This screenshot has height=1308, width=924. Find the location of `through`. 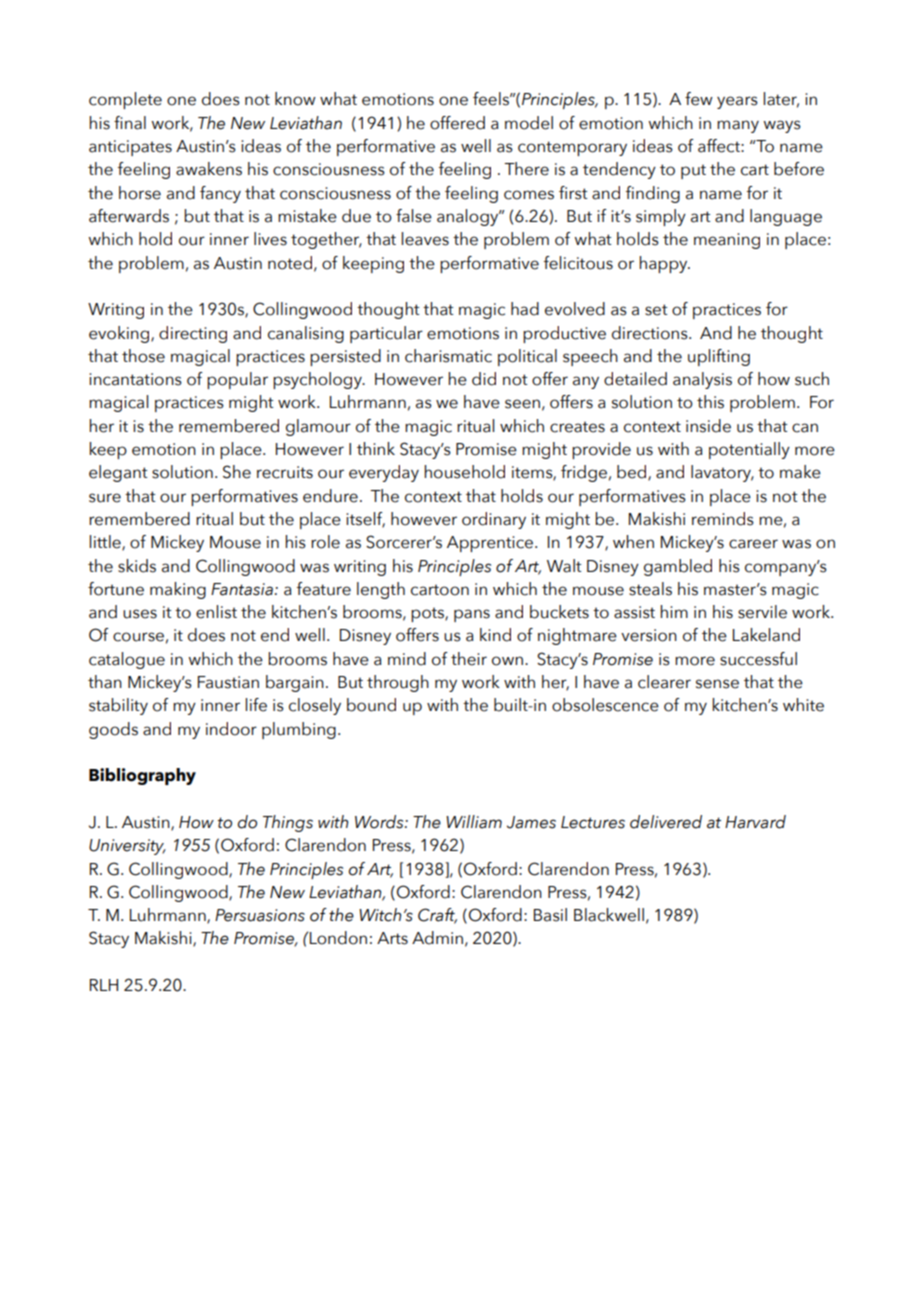

through is located at coordinates (398, 683).
